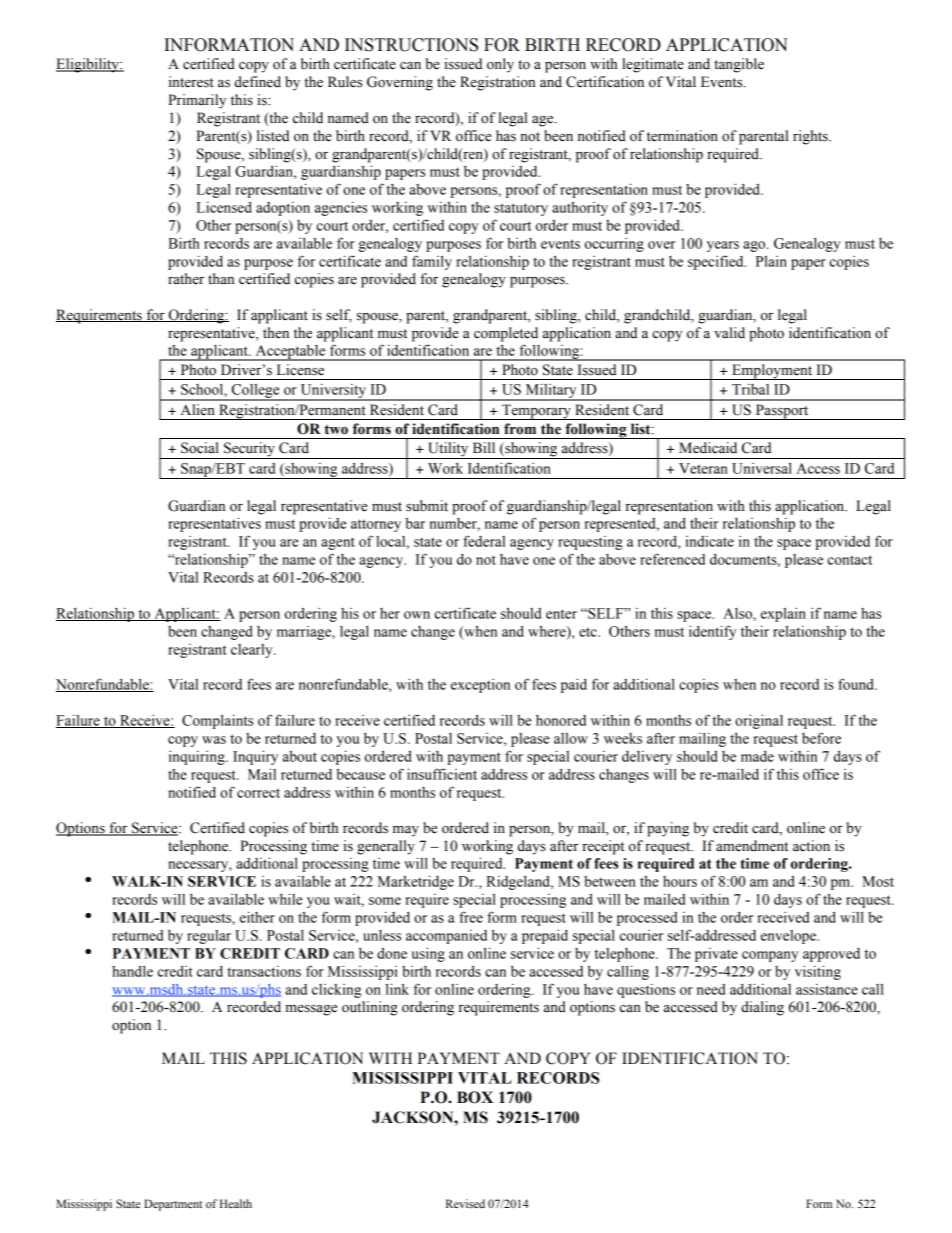 This document has height=1233, width=952. What do you see at coordinates (739, 65) in the document?
I see `tangible` at bounding box center [739, 65].
